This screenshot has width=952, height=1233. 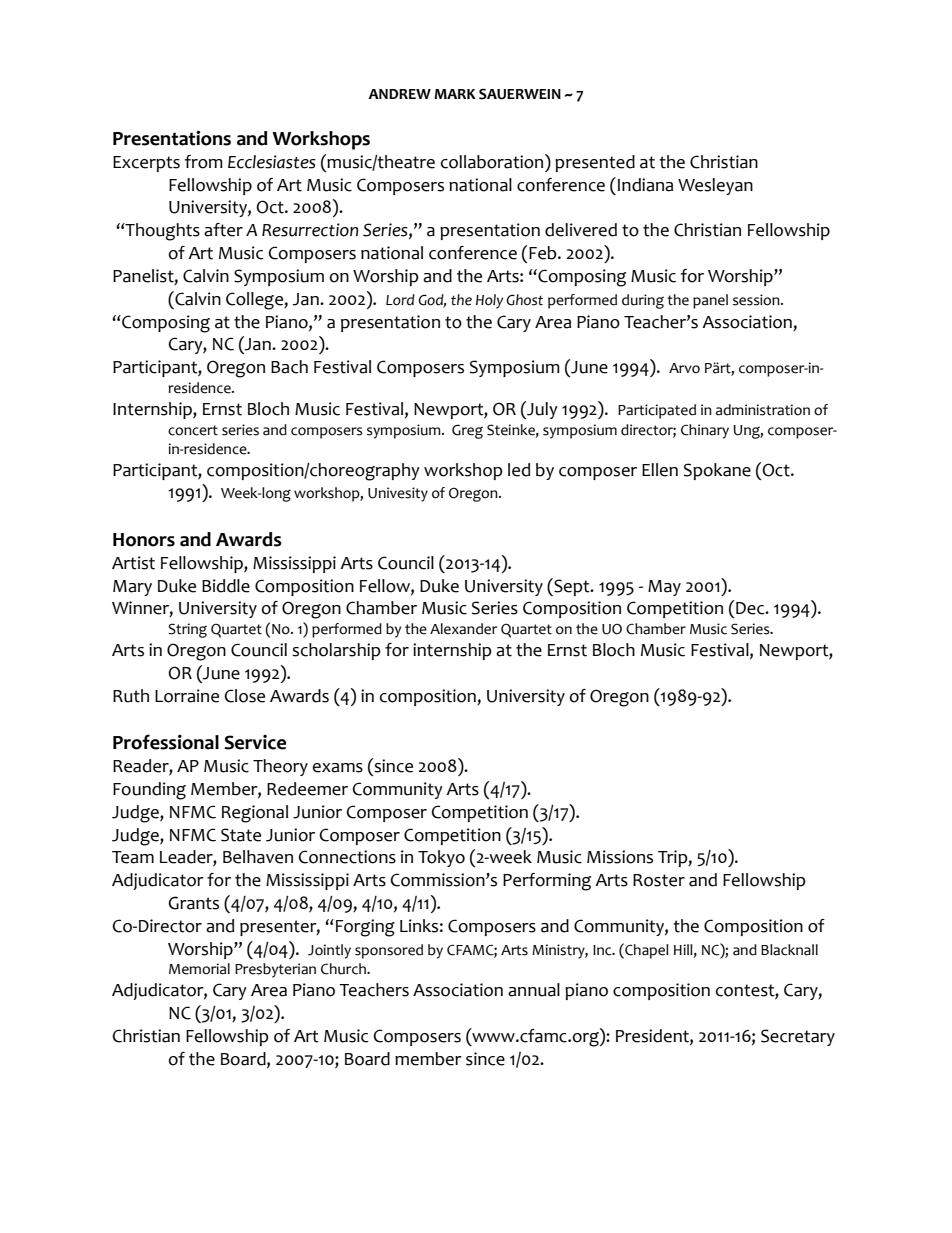 What do you see at coordinates (204, 162) in the screenshot?
I see `from` at bounding box center [204, 162].
